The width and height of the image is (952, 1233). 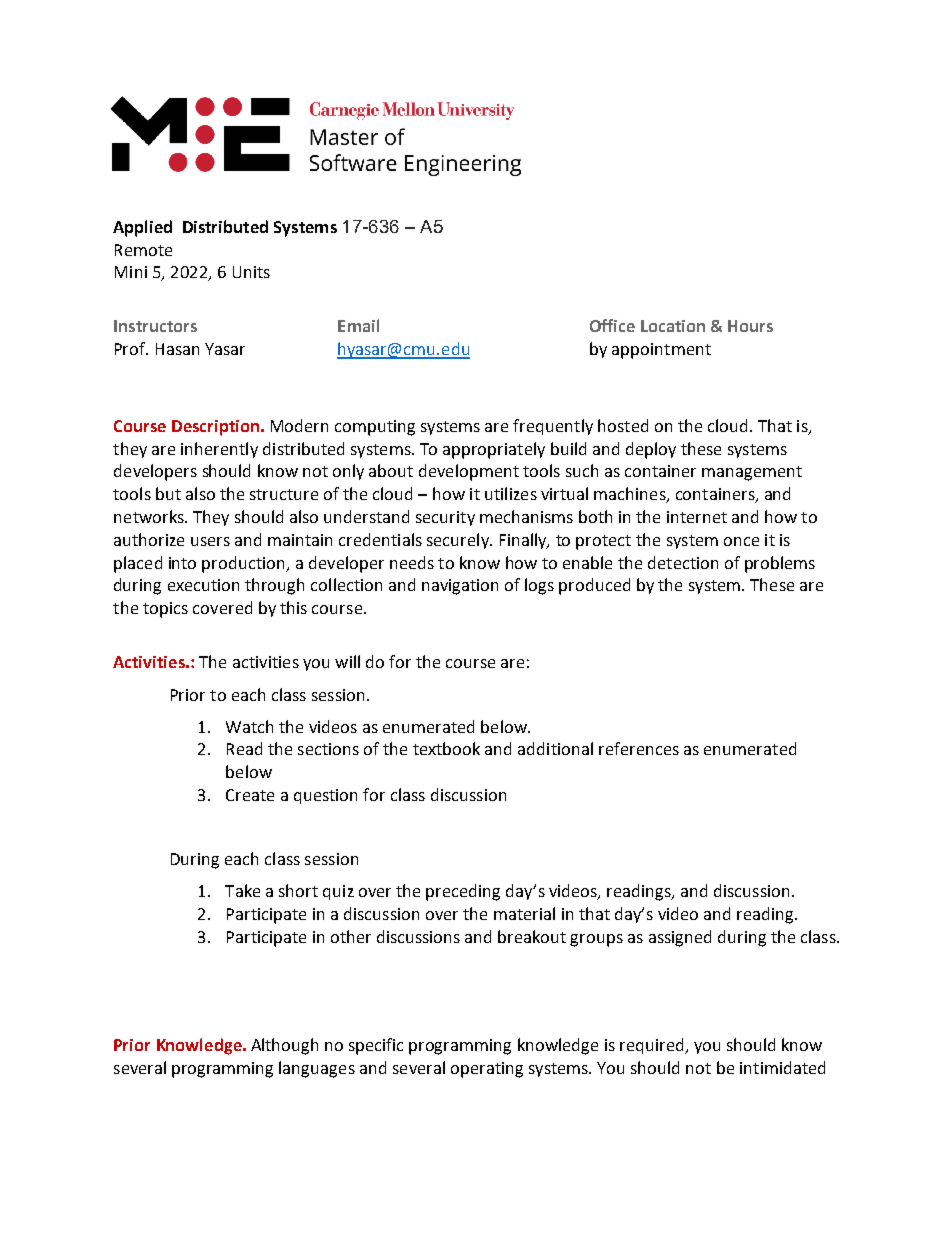 What do you see at coordinates (203, 585) in the image?
I see `execution` at bounding box center [203, 585].
